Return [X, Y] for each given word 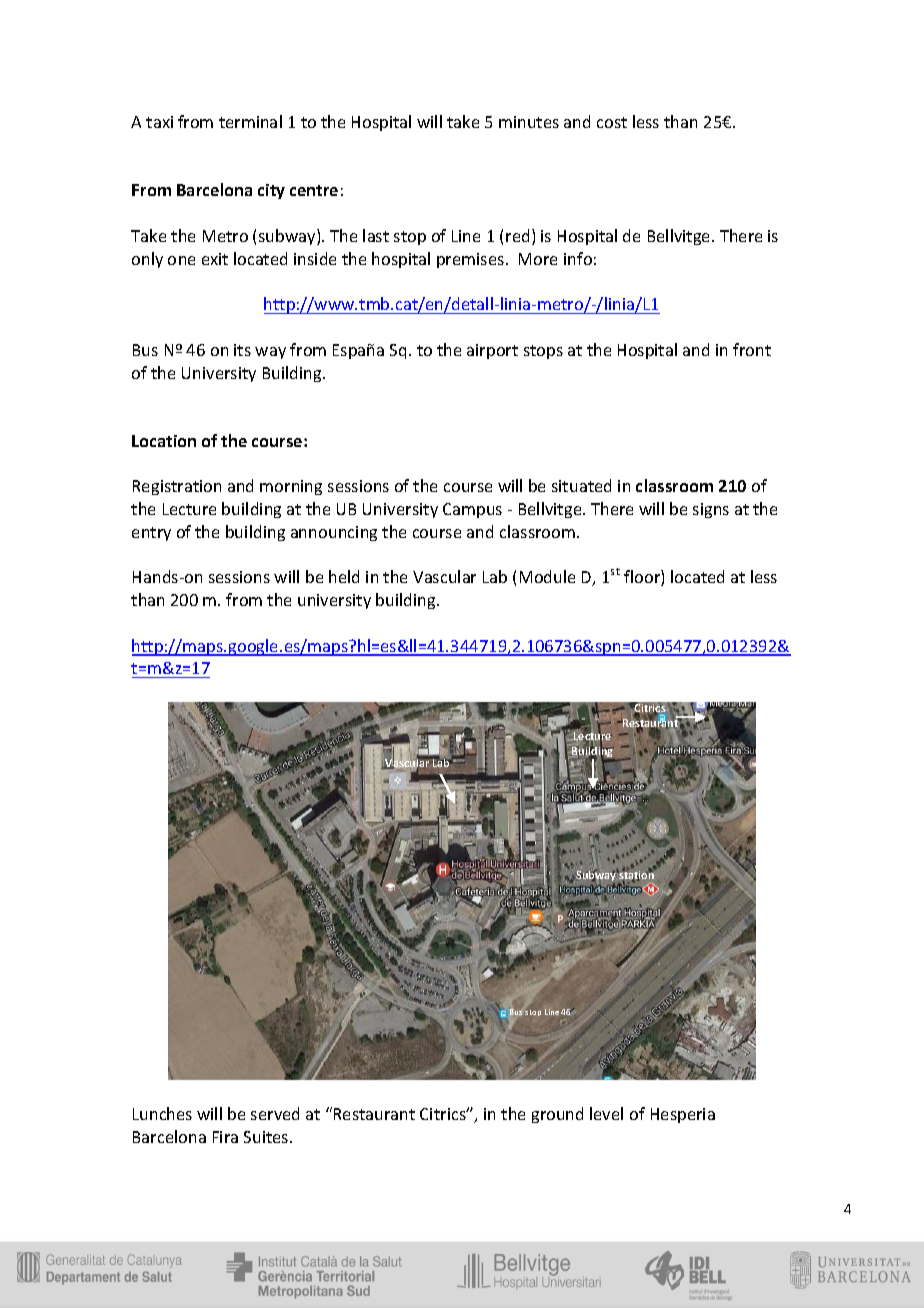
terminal [250, 121]
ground [557, 1115]
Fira [225, 1137]
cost [612, 122]
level [606, 1113]
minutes [529, 122]
